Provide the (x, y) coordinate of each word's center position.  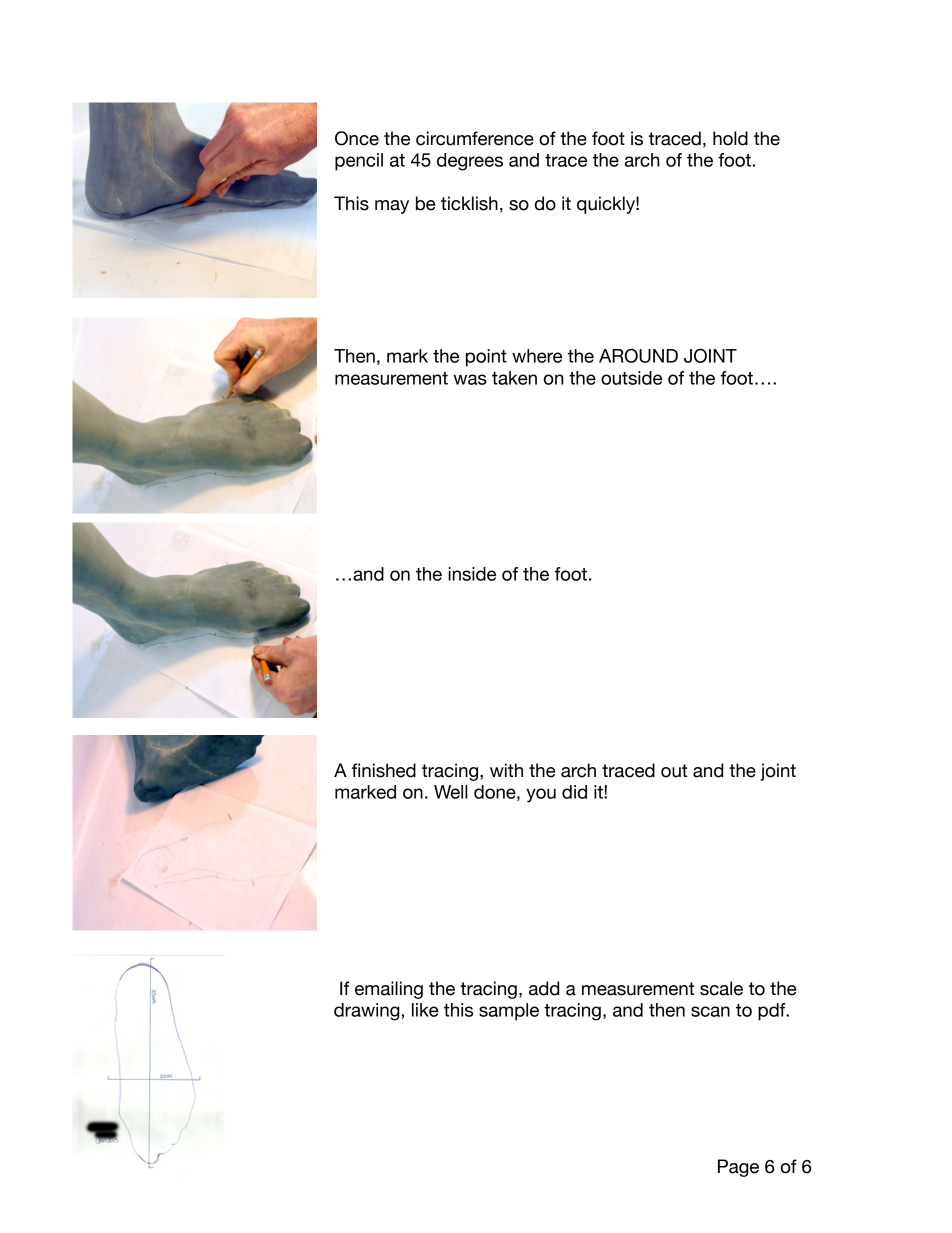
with (506, 770)
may (392, 207)
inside (472, 574)
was (470, 379)
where (537, 356)
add (544, 988)
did (574, 792)
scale (721, 988)
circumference (475, 138)
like (425, 1010)
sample (509, 1012)
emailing (389, 990)
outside (631, 378)
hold (730, 138)
